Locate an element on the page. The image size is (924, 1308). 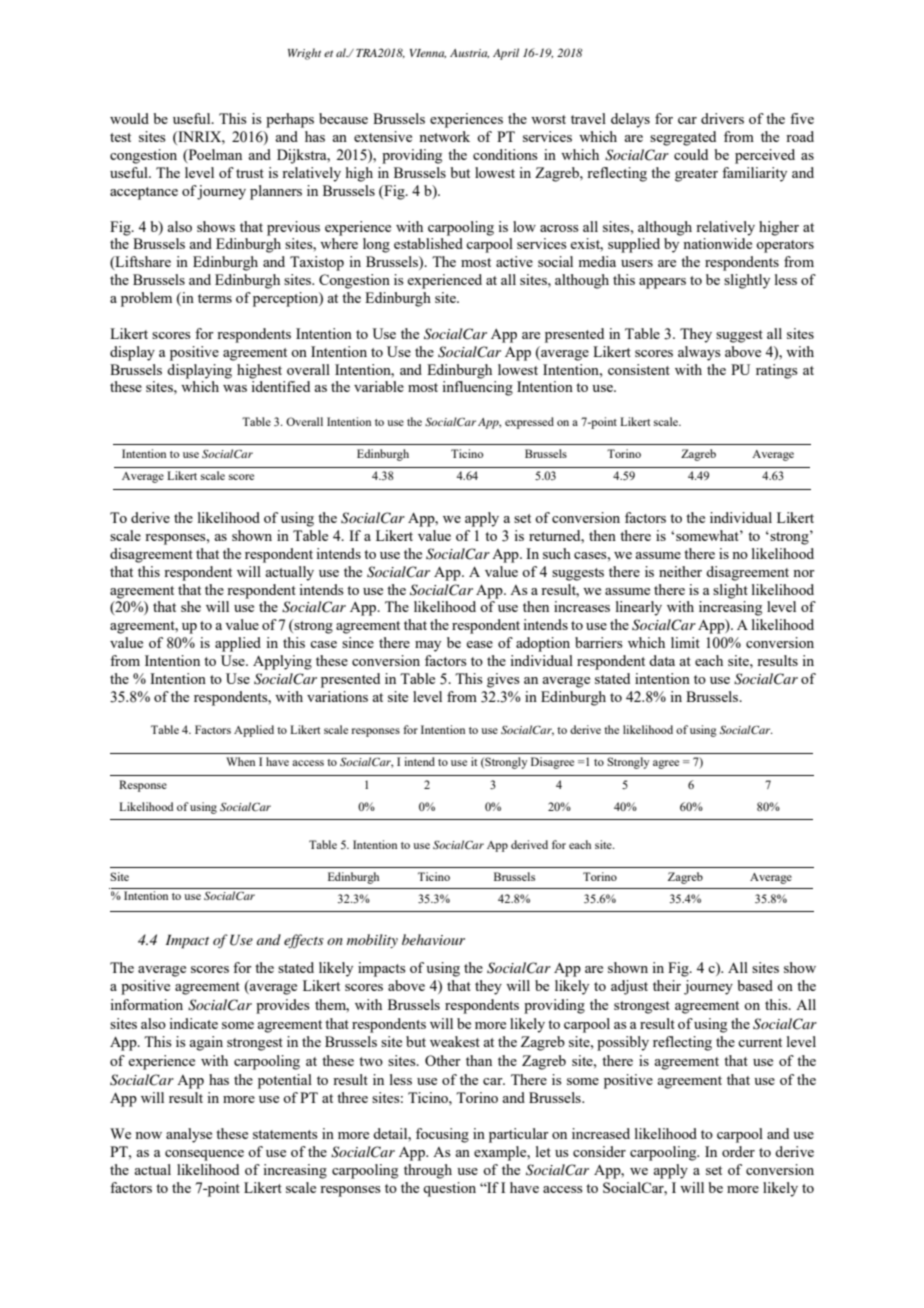
since is located at coordinates (358, 642).
